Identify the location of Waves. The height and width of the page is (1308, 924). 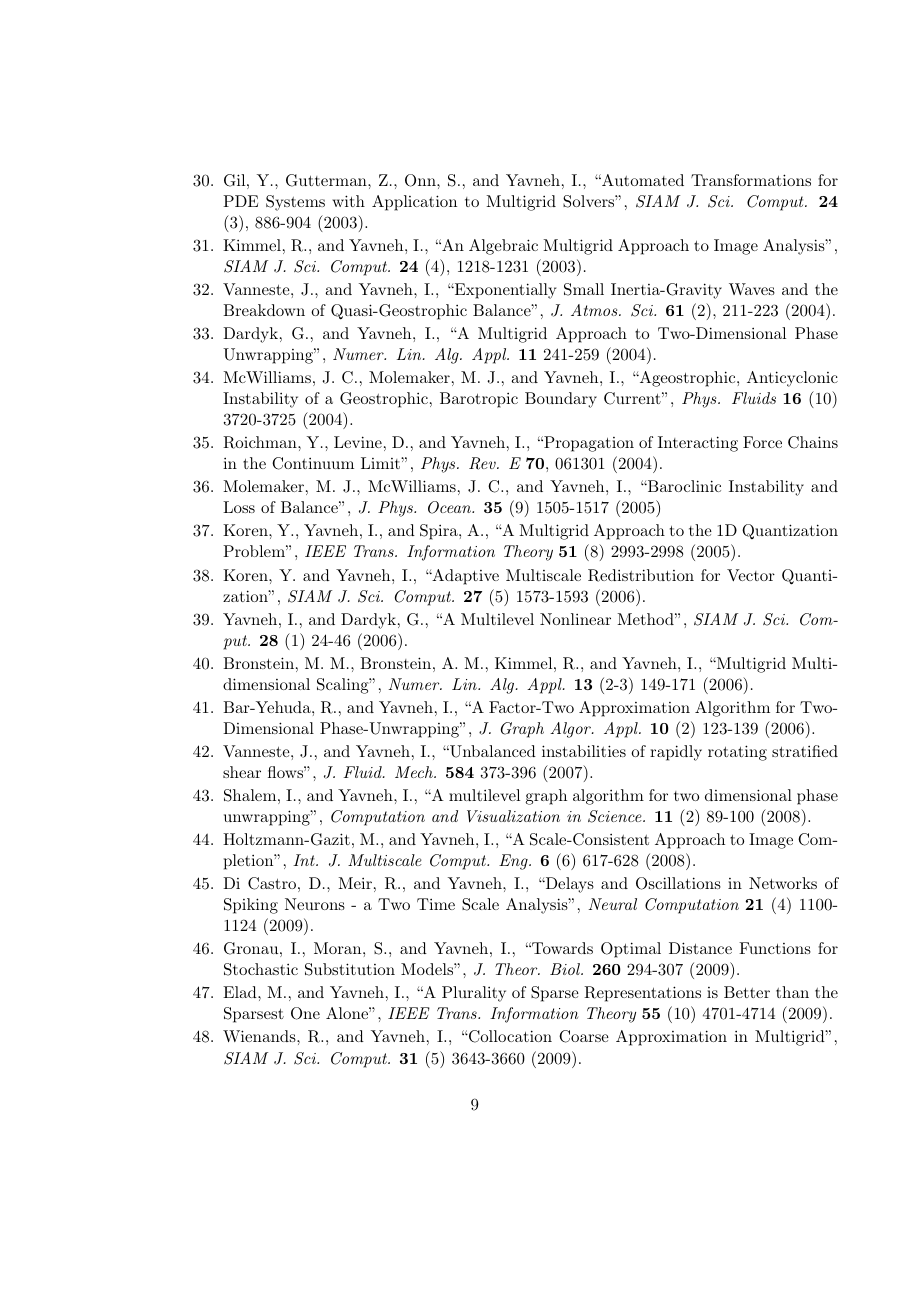
(752, 289).
